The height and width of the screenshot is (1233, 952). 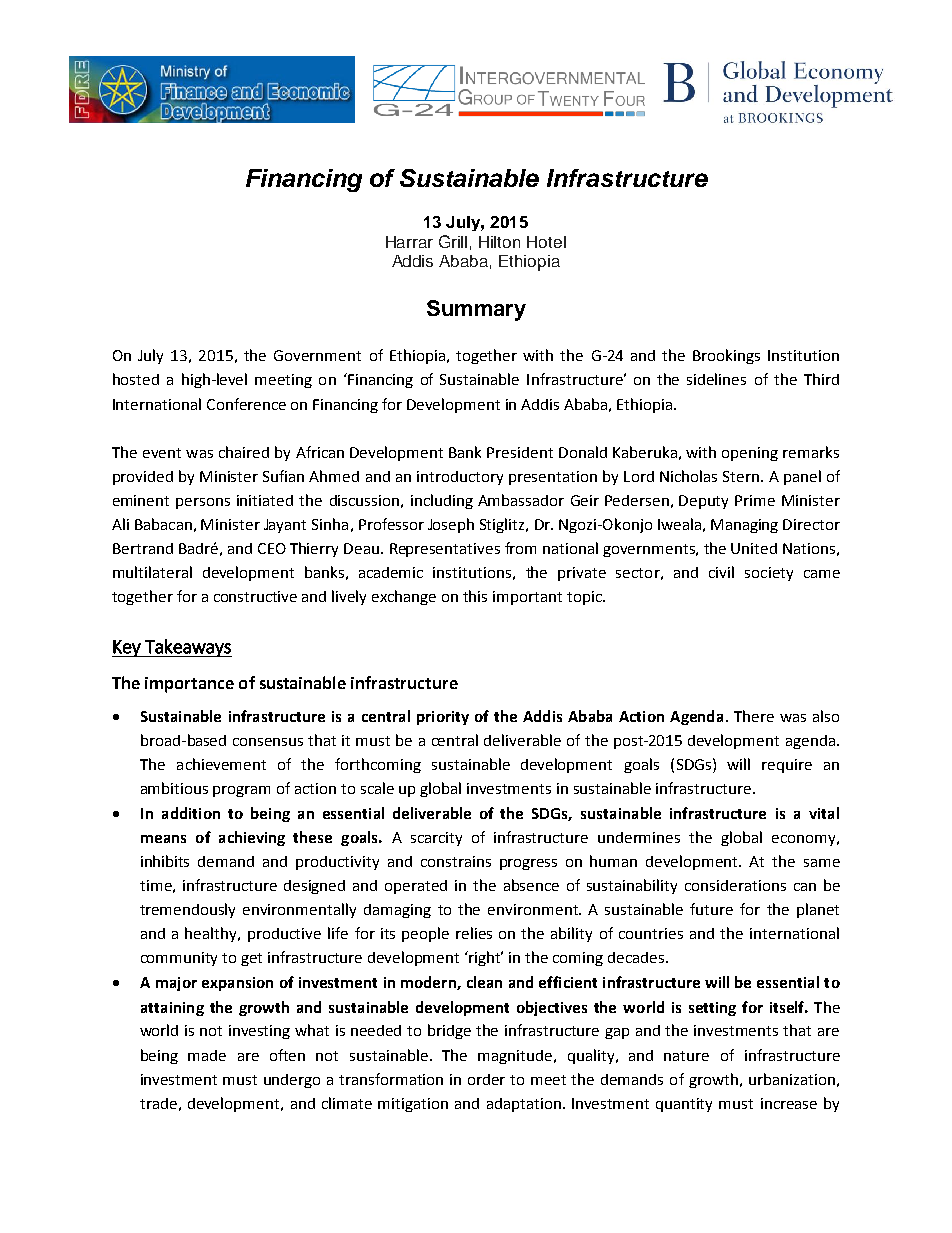 I want to click on persons, so click(x=203, y=503).
